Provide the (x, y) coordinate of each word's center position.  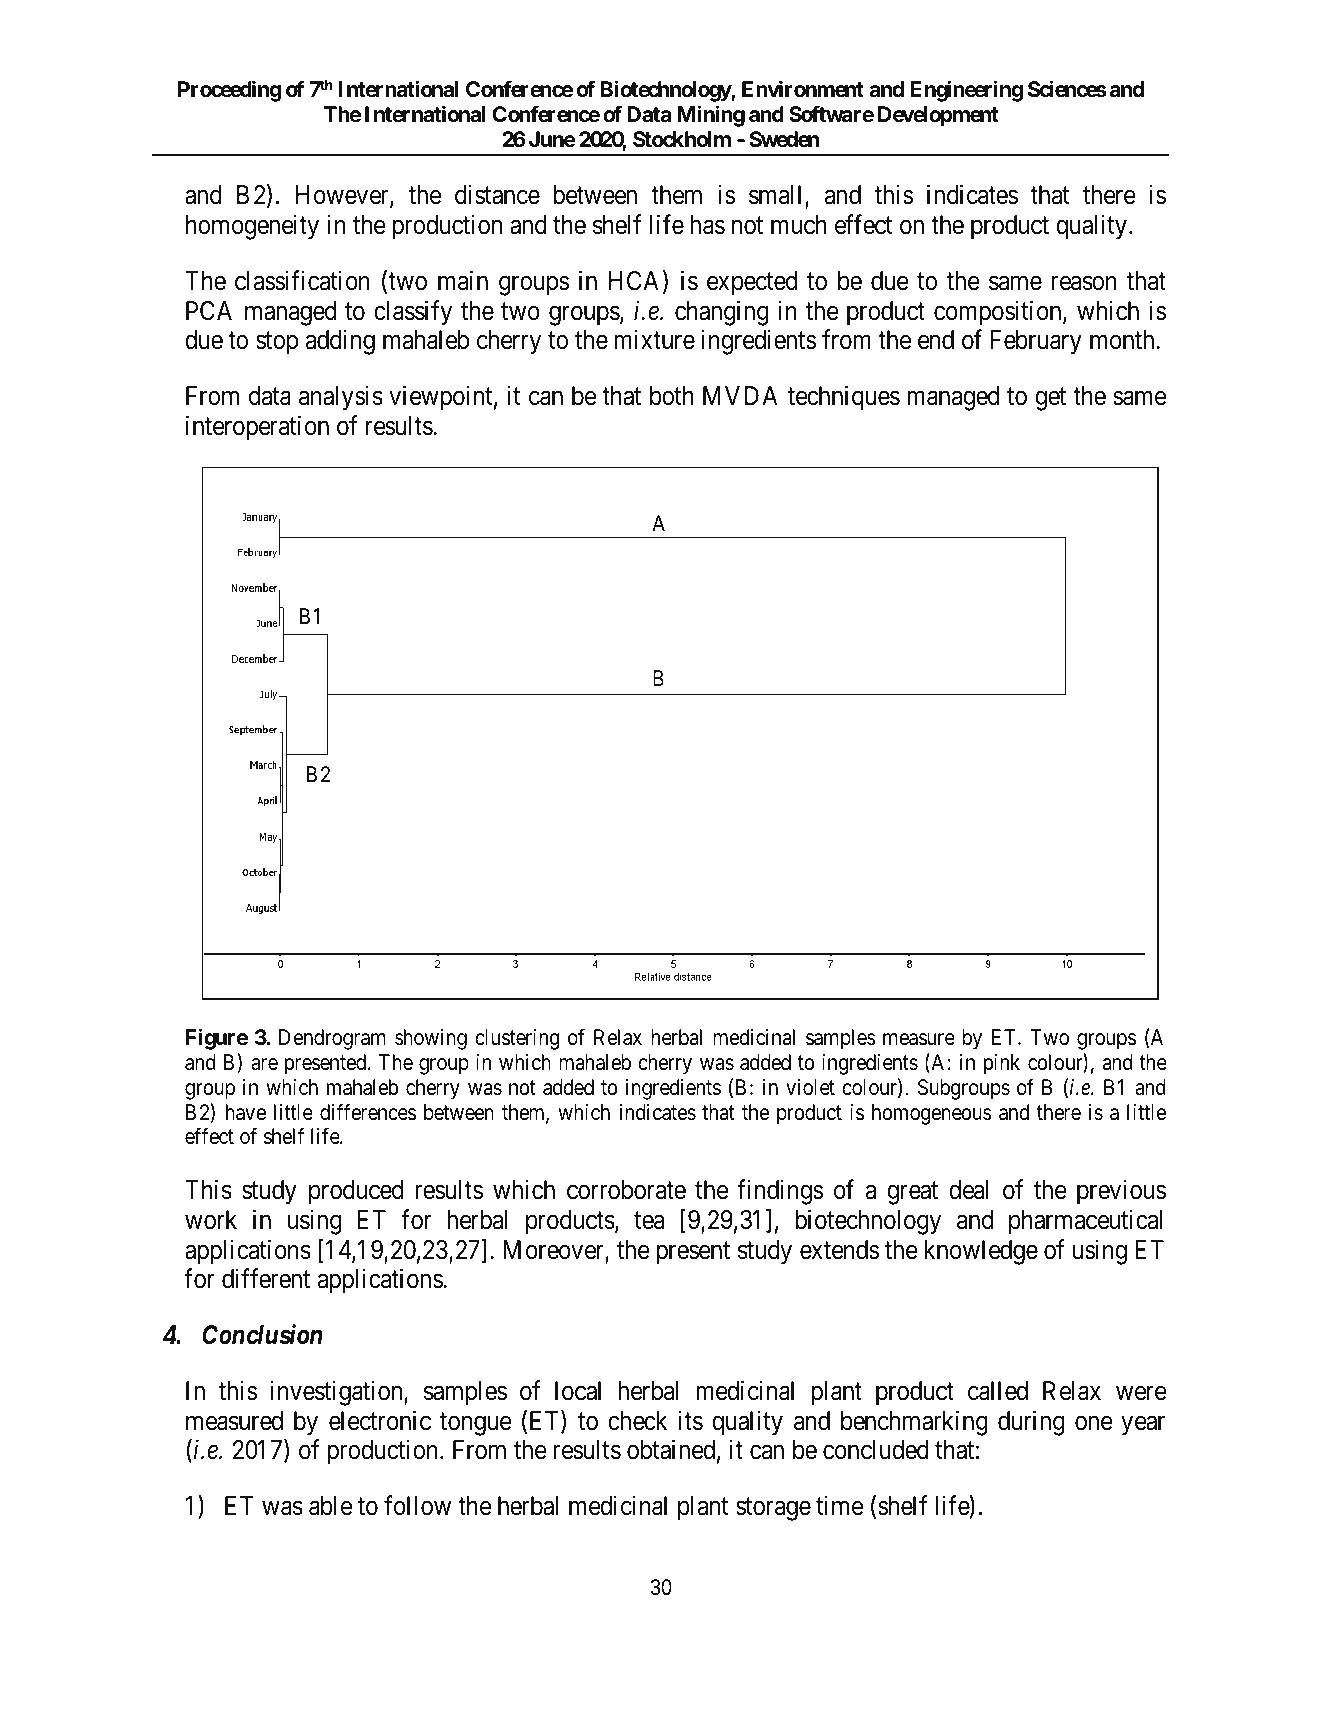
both (672, 396)
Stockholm (682, 139)
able (330, 1506)
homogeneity (252, 227)
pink (1002, 1064)
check (637, 1421)
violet (810, 1087)
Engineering (966, 91)
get (1050, 399)
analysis (341, 398)
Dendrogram (332, 1039)
